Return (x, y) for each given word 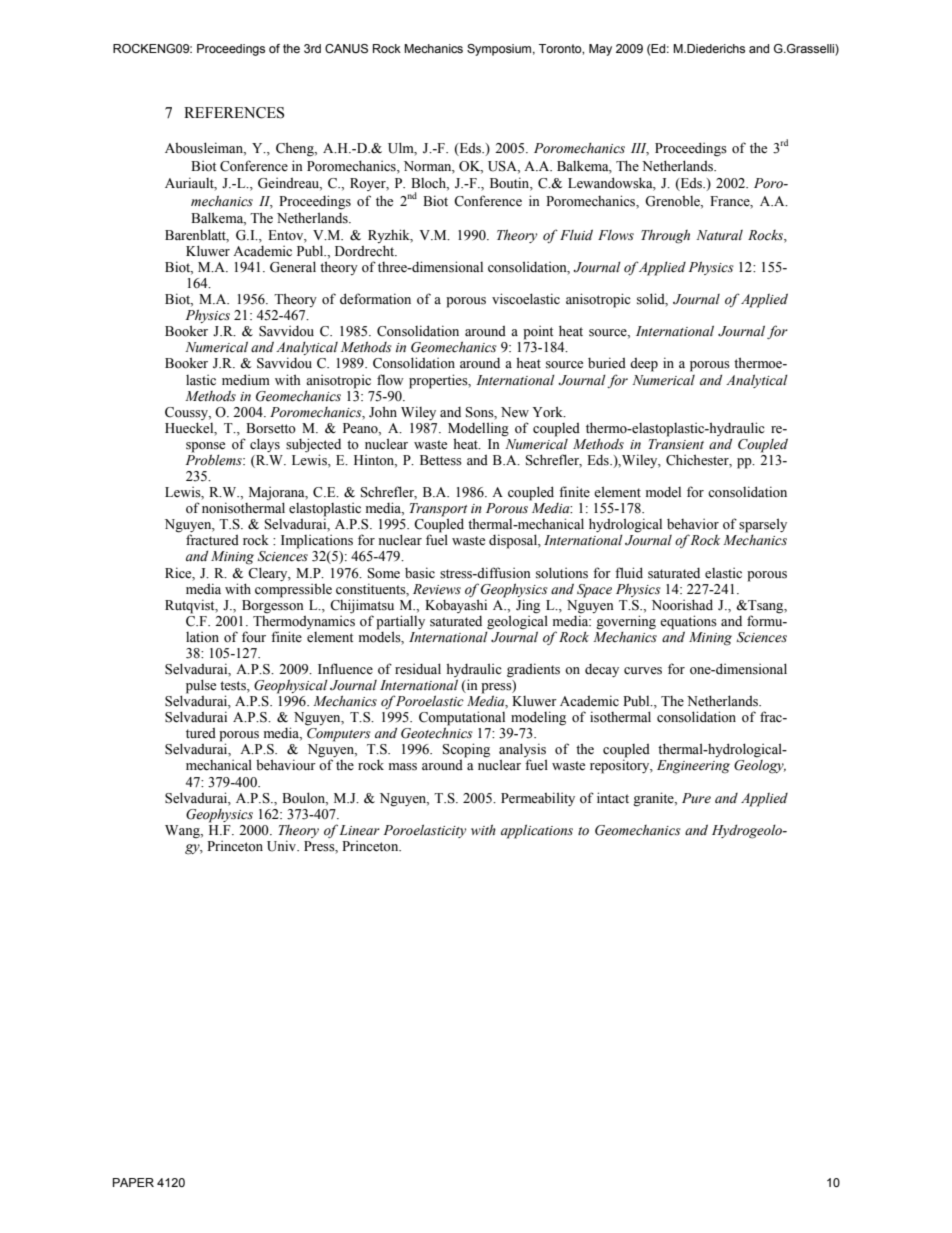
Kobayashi (456, 606)
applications (537, 831)
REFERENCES (234, 113)
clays (265, 445)
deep (644, 364)
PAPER (133, 1182)
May (600, 50)
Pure (696, 798)
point (538, 332)
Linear (359, 830)
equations (688, 622)
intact (613, 797)
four (254, 636)
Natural (719, 235)
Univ (283, 846)
